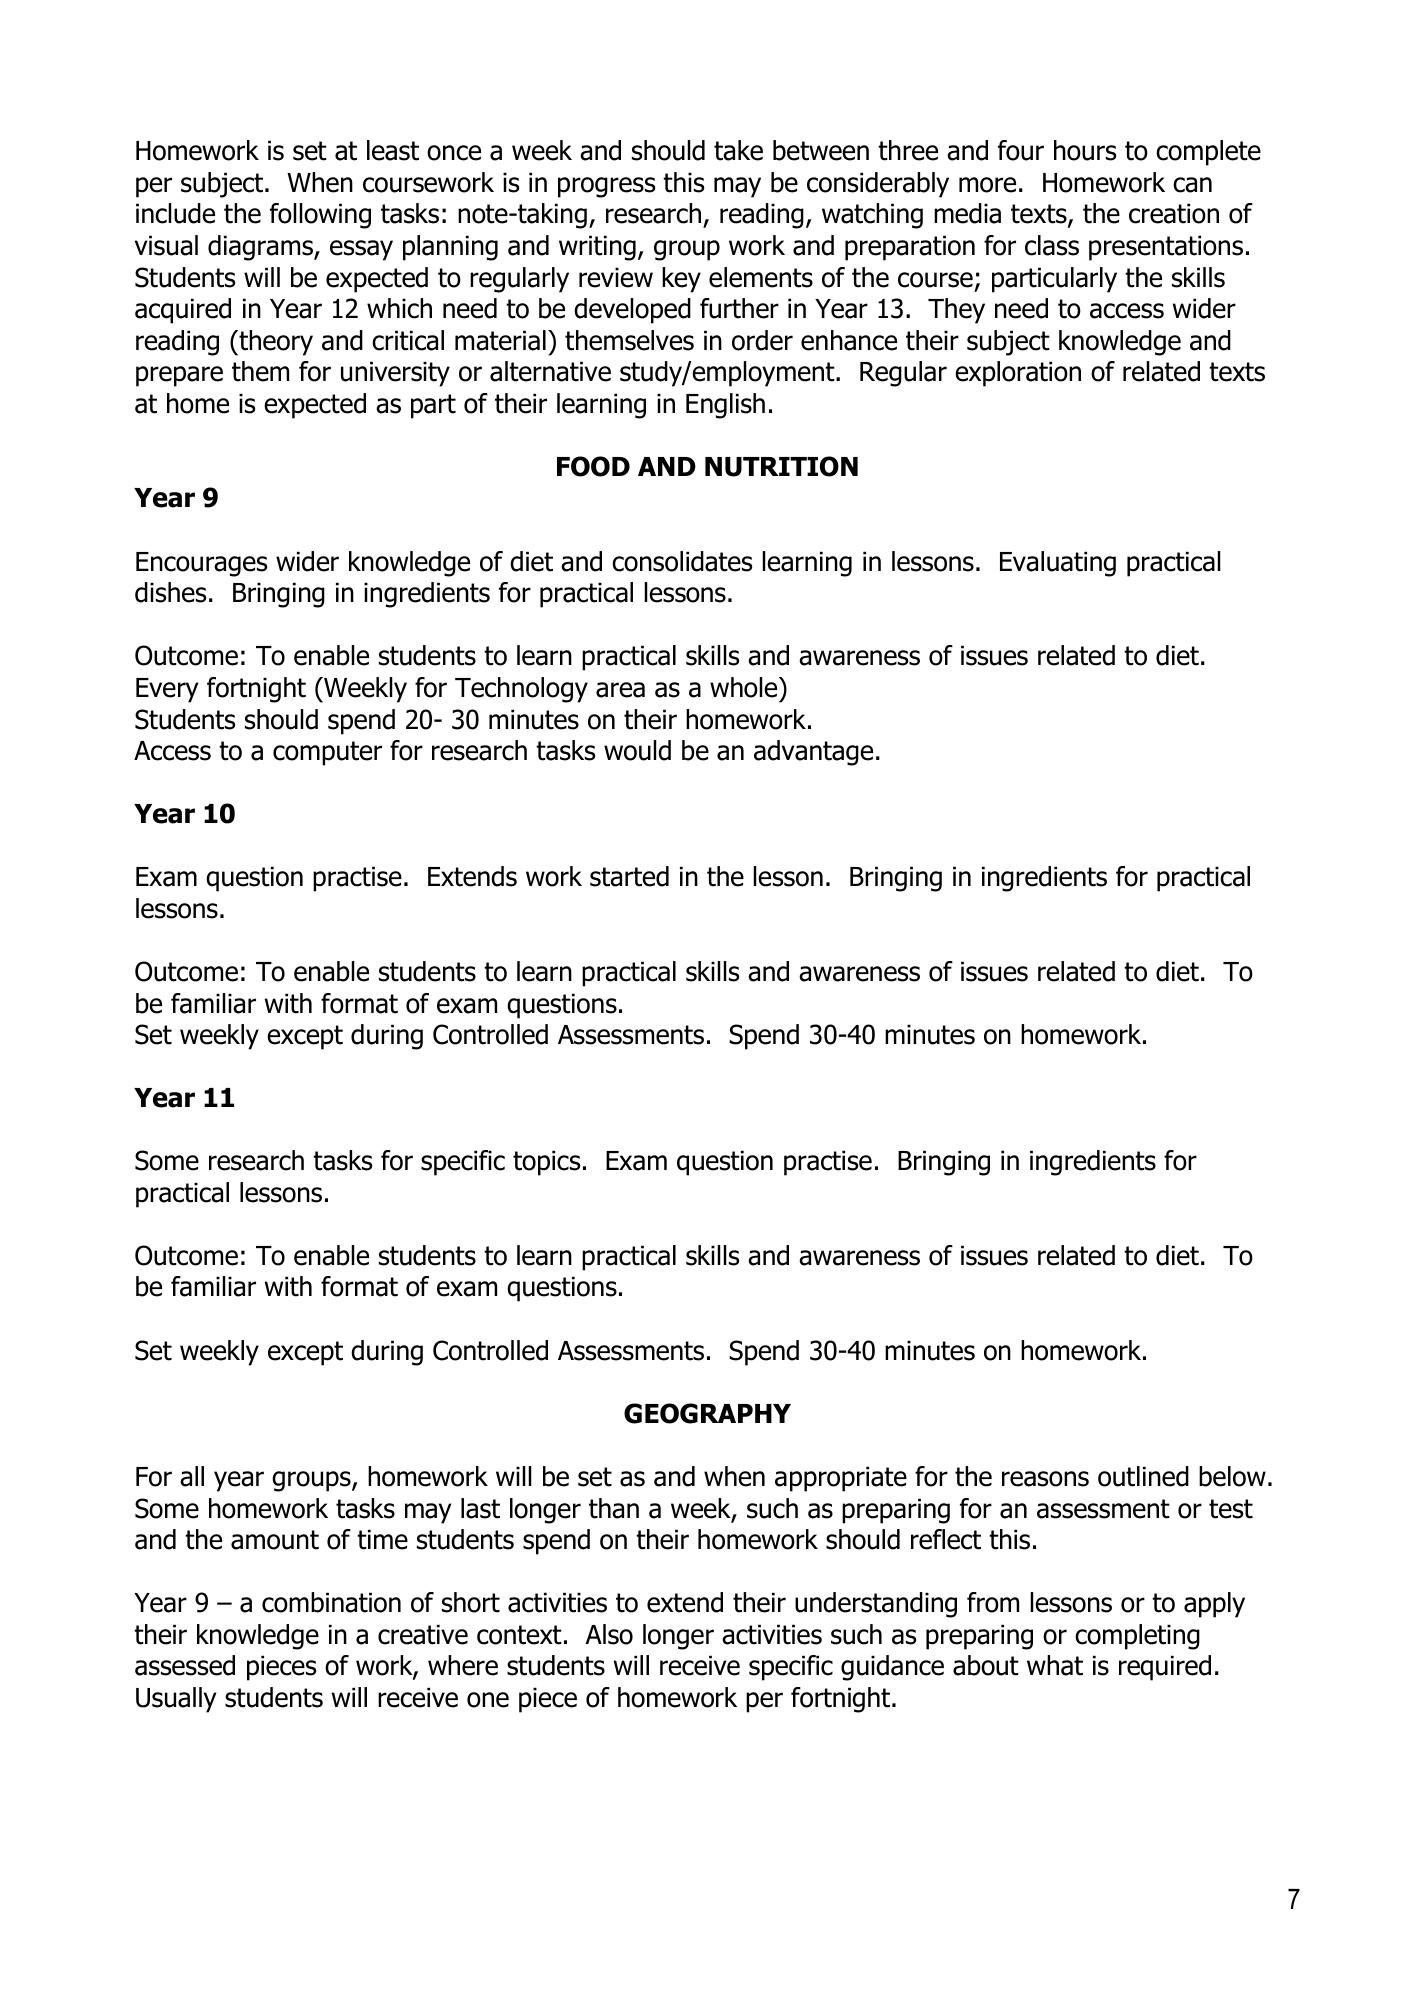 Image resolution: width=1415 pixels, height=2001 pixels. Describe the element at coordinates (609, 1634) in the page. I see `Also` at that location.
